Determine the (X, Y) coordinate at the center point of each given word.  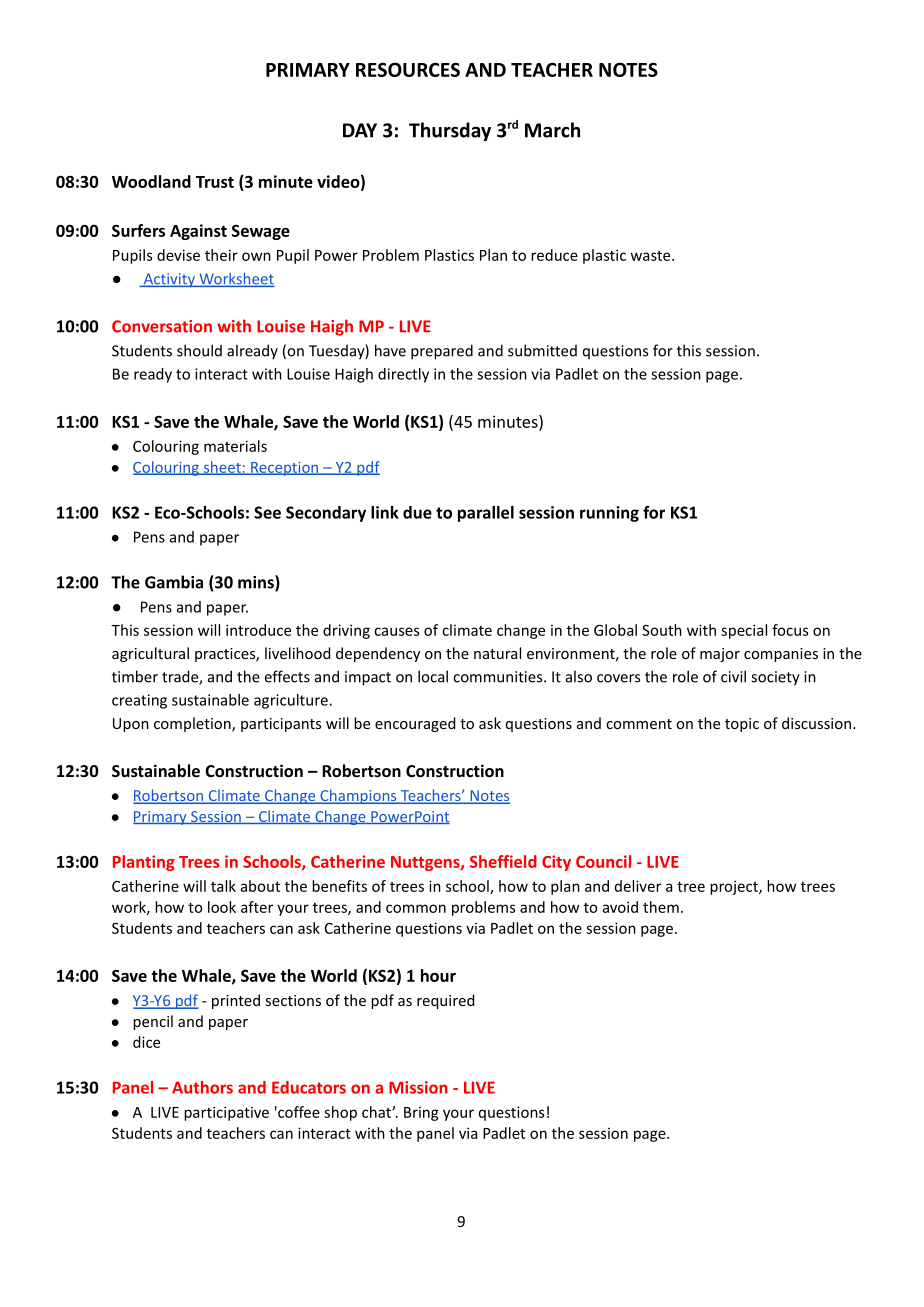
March (552, 130)
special (744, 631)
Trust (215, 182)
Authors (202, 1087)
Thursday (450, 131)
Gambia (174, 582)
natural (497, 653)
